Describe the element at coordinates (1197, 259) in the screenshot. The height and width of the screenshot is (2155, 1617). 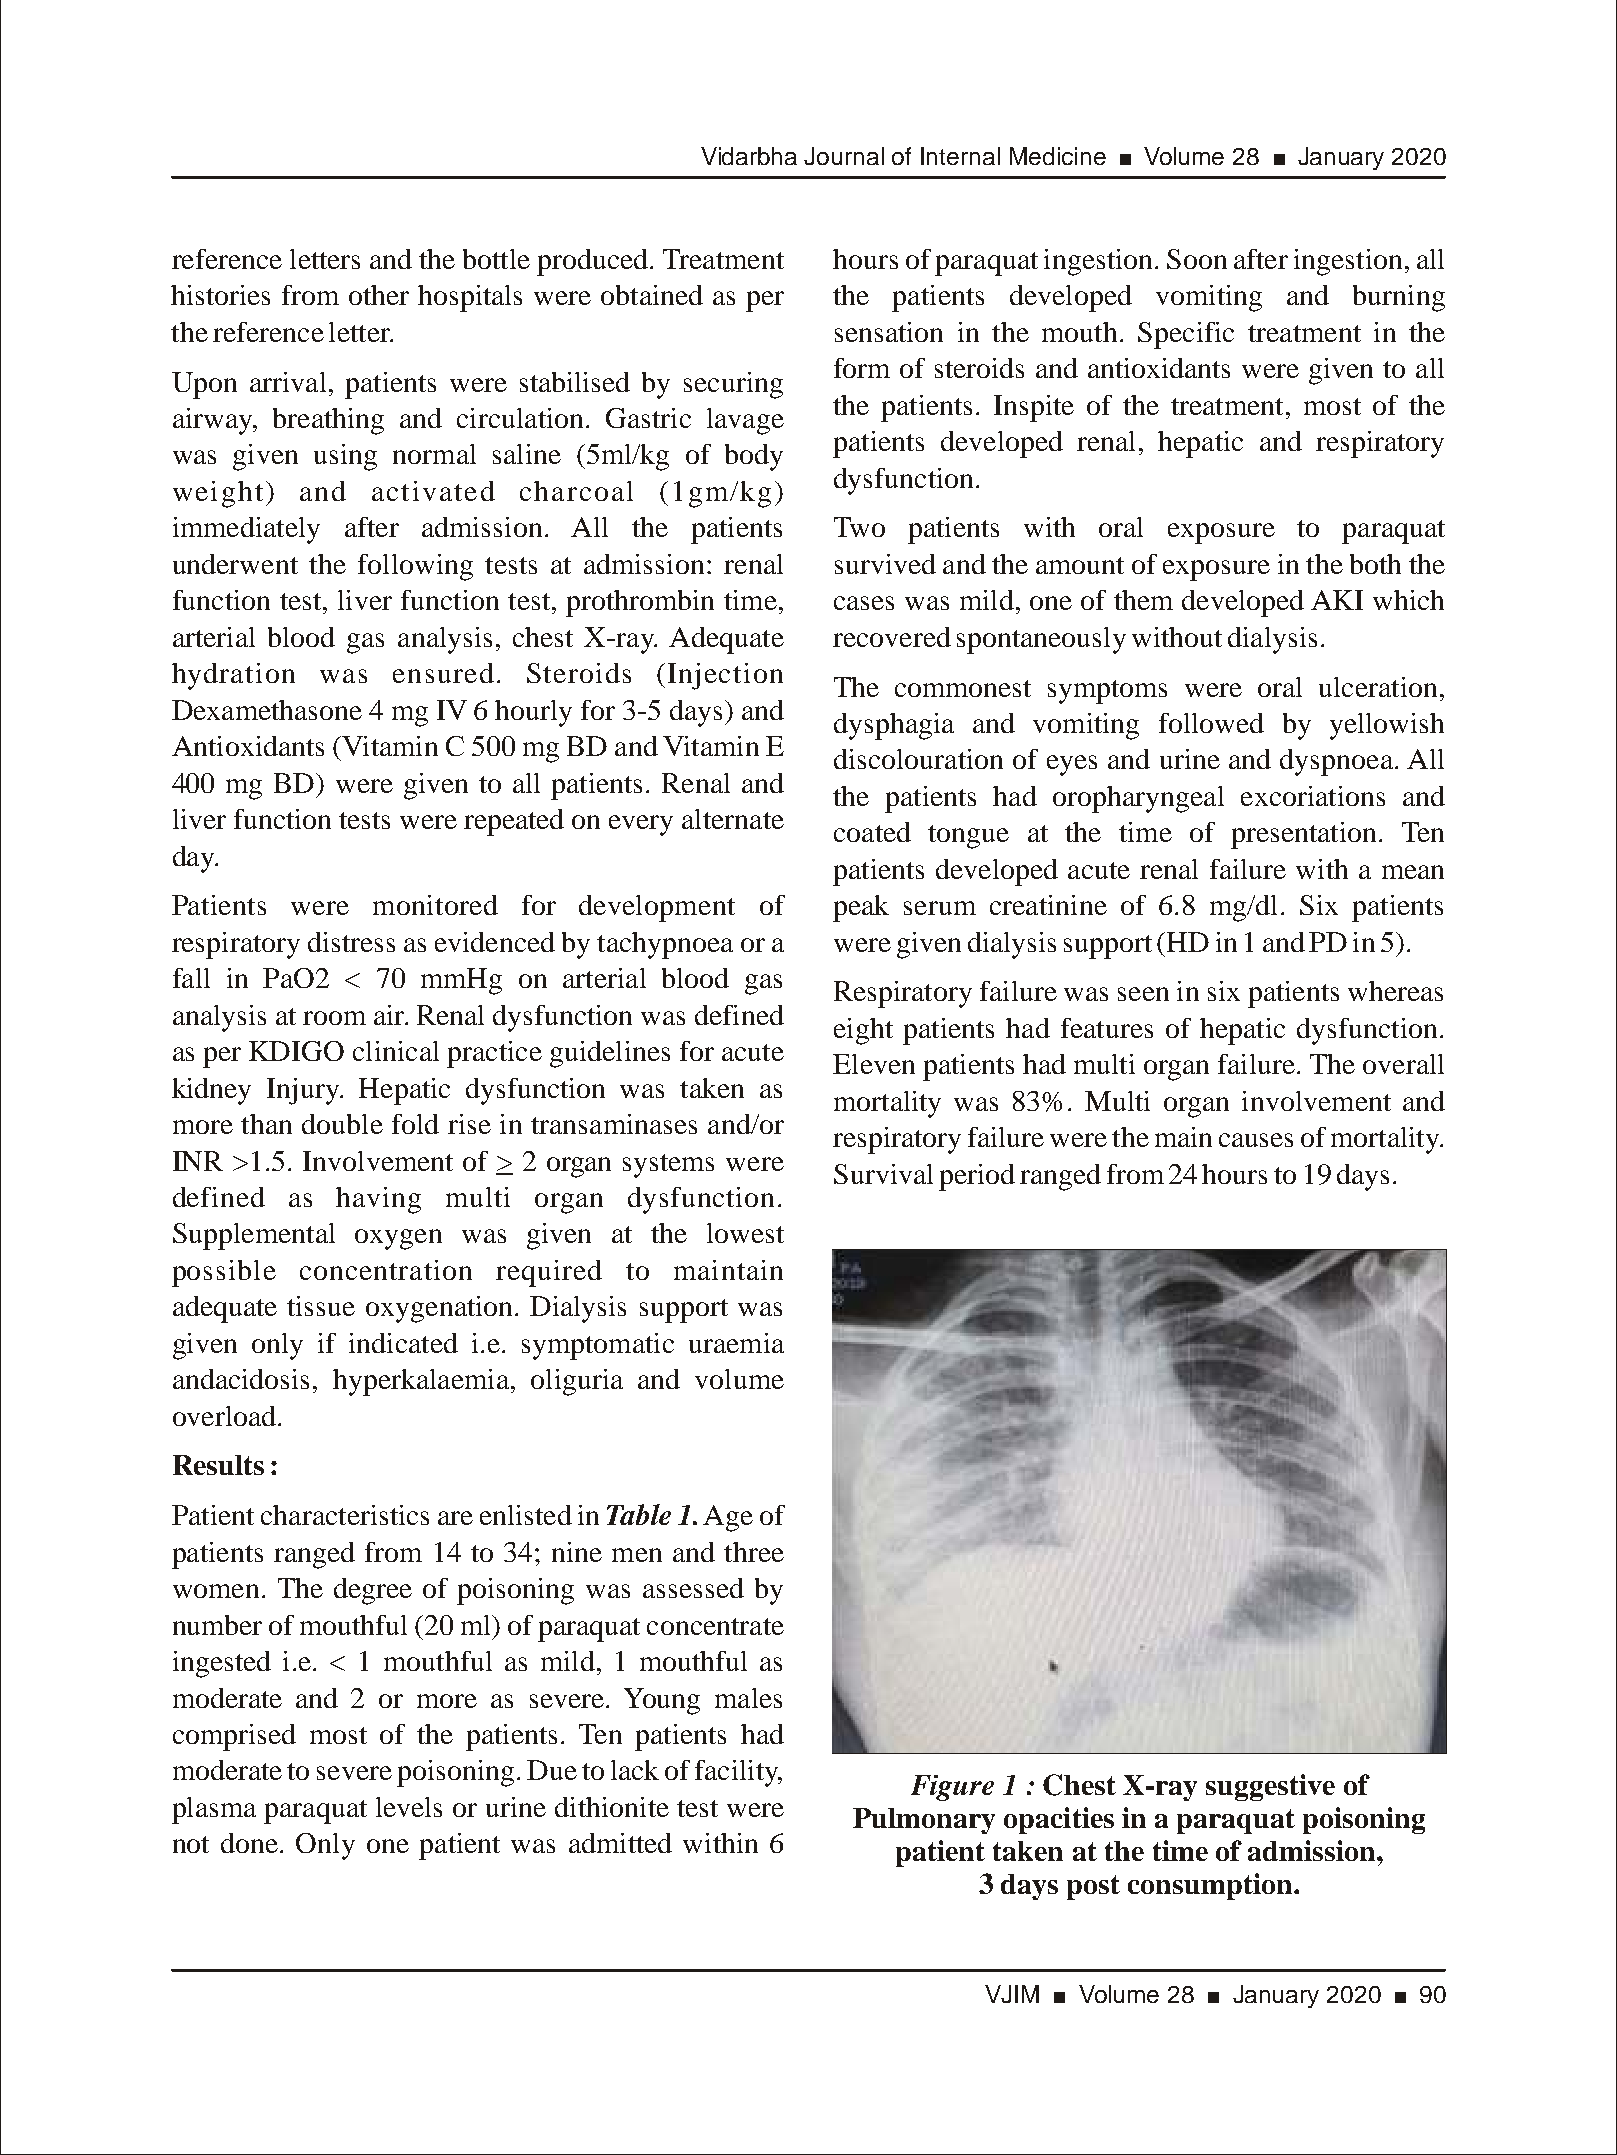
I see `Soon` at that location.
